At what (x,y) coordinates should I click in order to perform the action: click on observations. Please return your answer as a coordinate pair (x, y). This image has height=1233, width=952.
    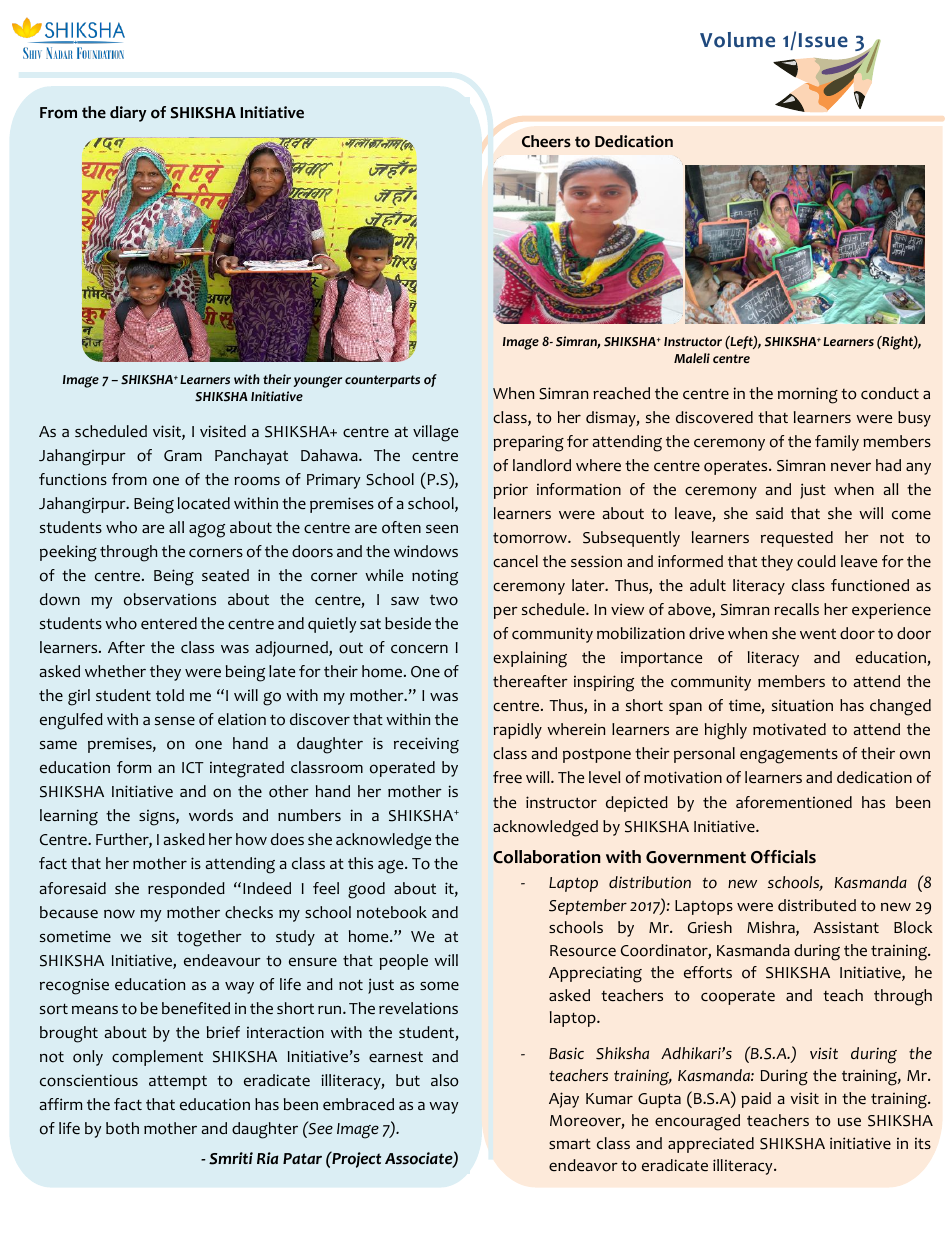
    Looking at the image, I should click on (170, 599).
